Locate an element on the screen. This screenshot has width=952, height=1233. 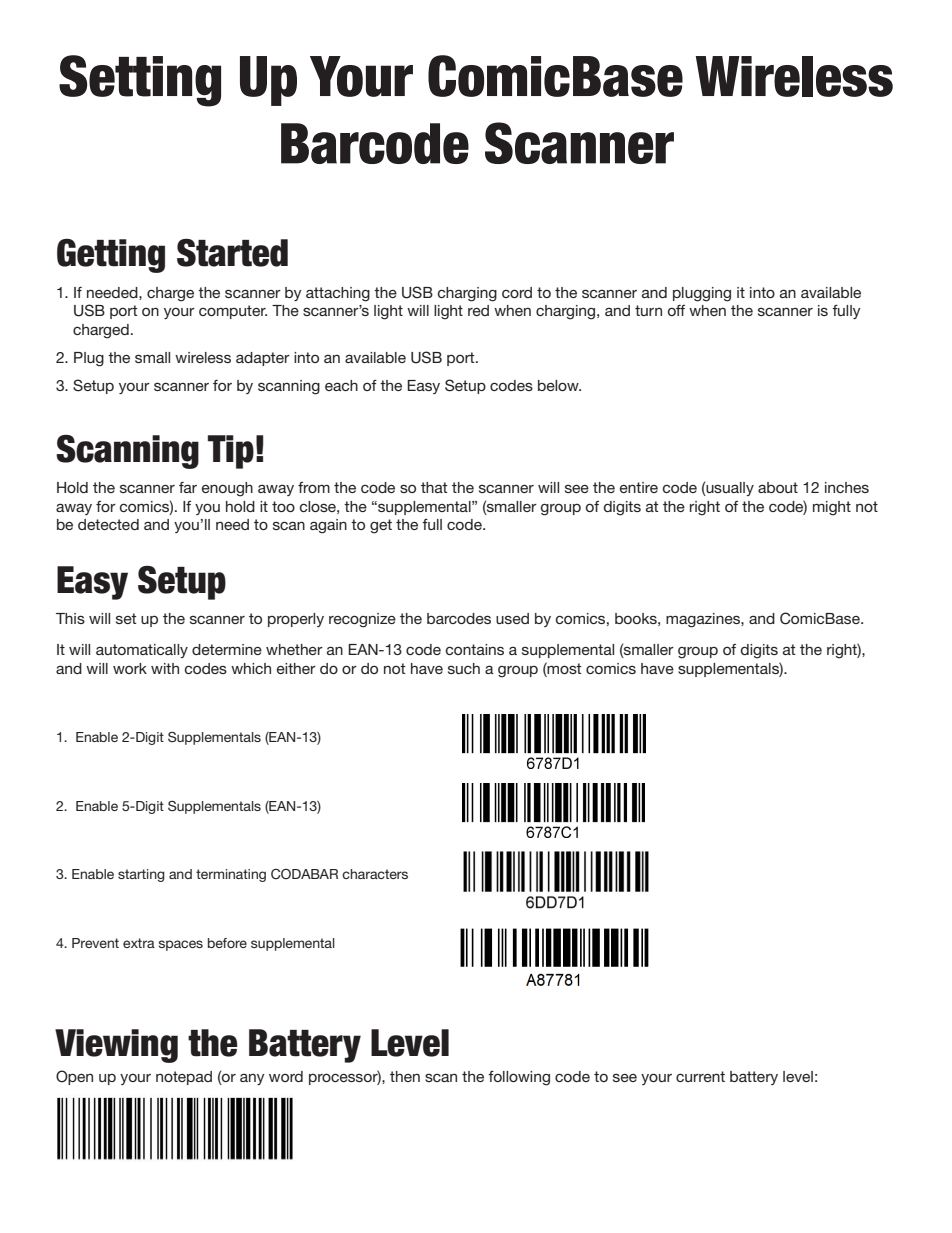
that is located at coordinates (434, 487).
